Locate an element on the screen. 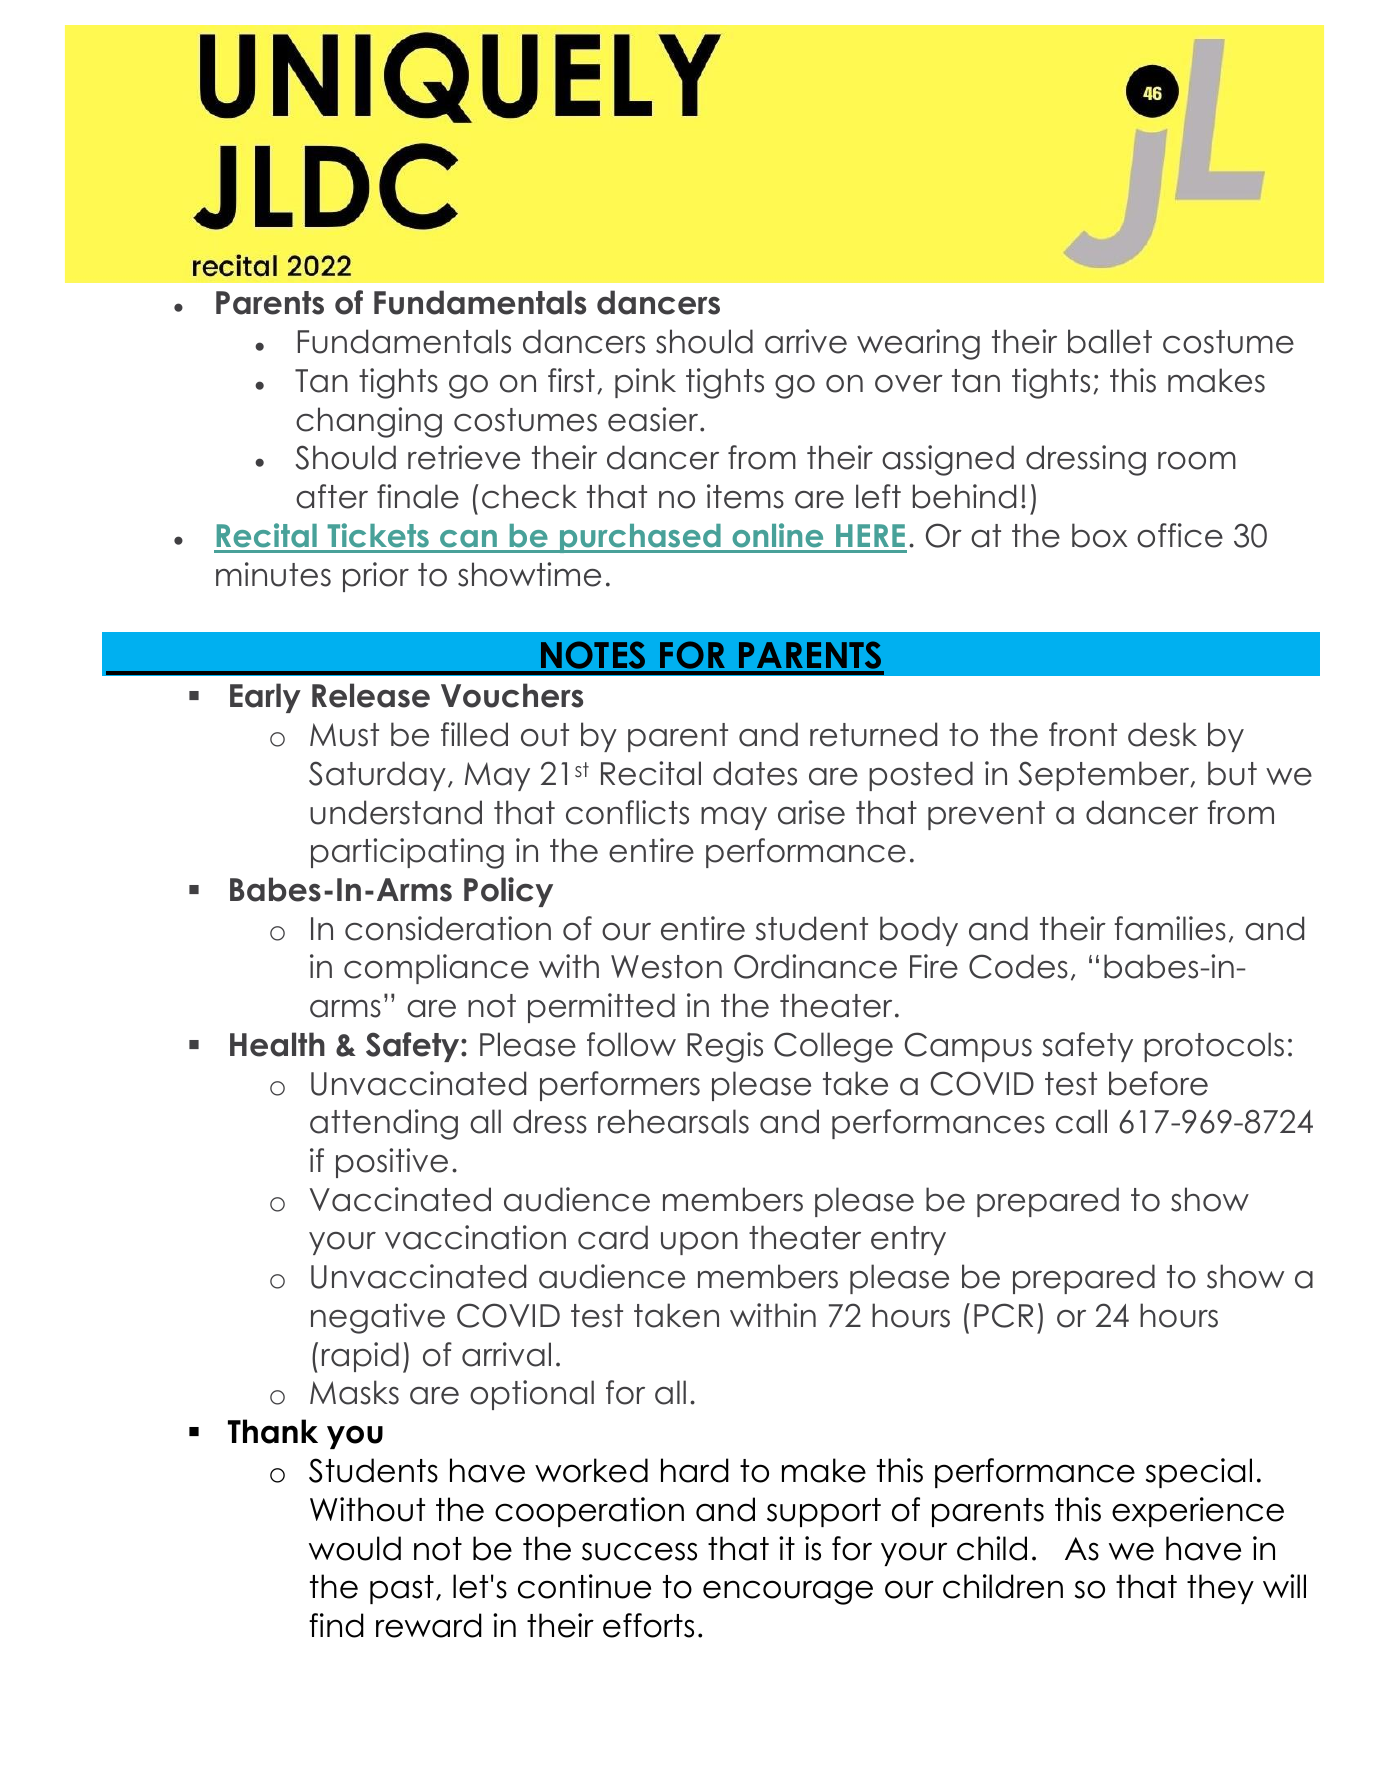 The width and height of the screenshot is (1381, 1787). ballet is located at coordinates (1110, 341).
